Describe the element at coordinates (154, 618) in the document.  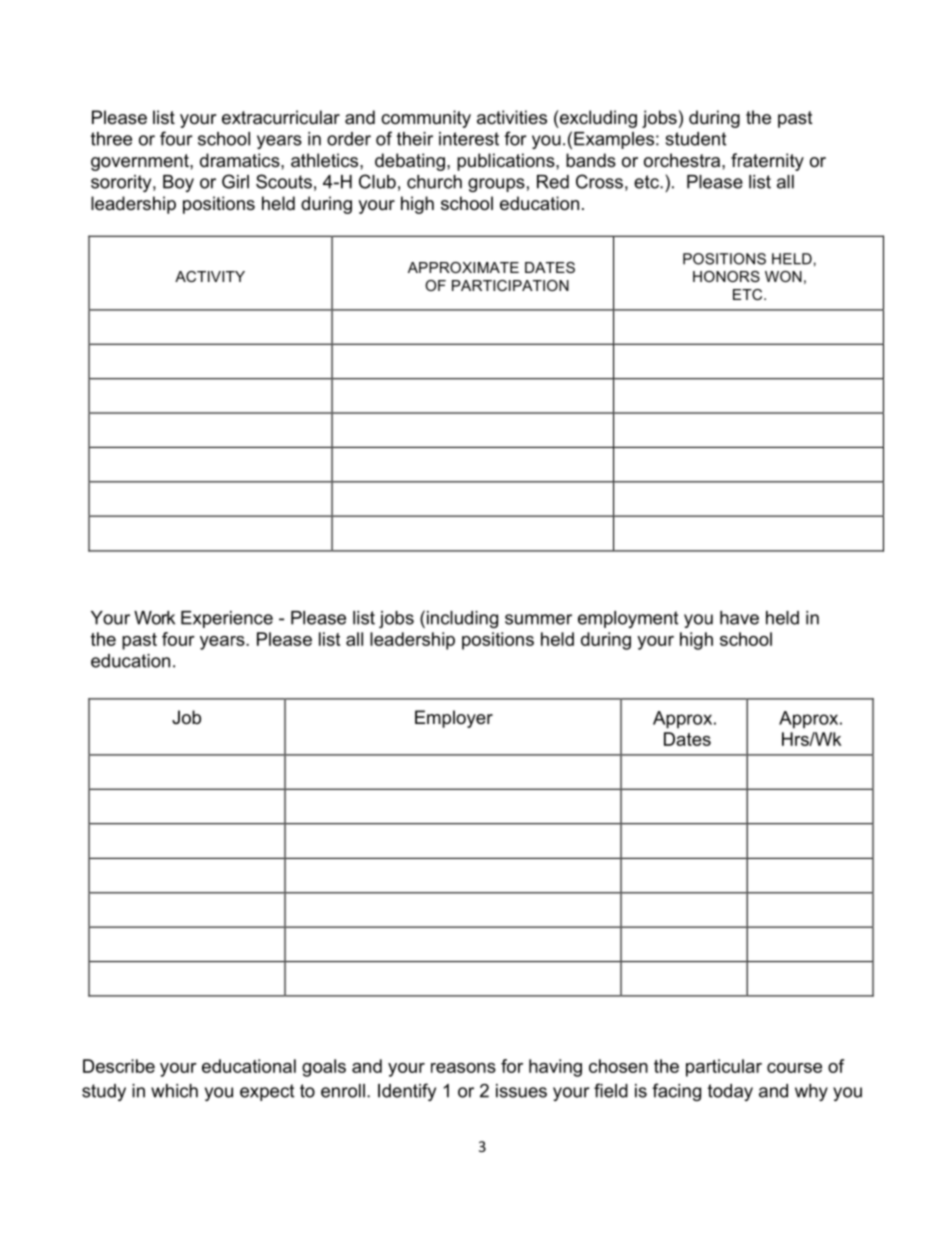
I see `Work` at that location.
